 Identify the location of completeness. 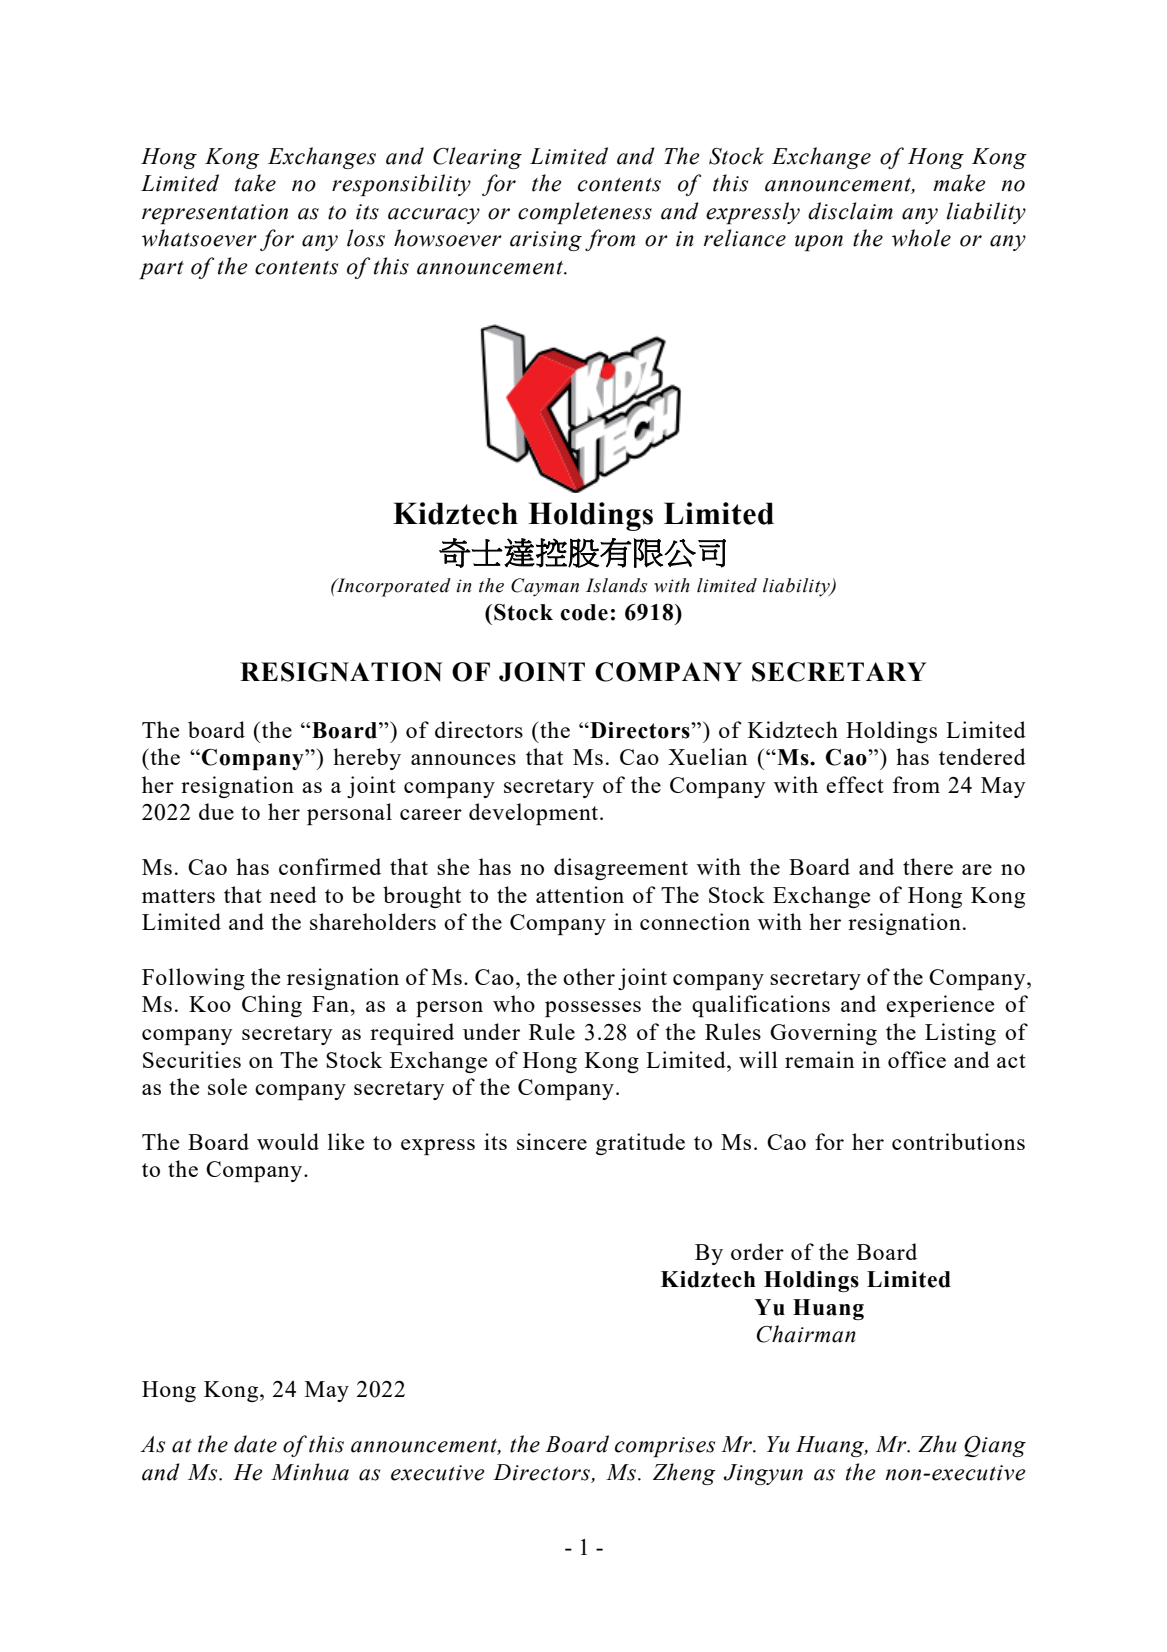
(585, 213).
